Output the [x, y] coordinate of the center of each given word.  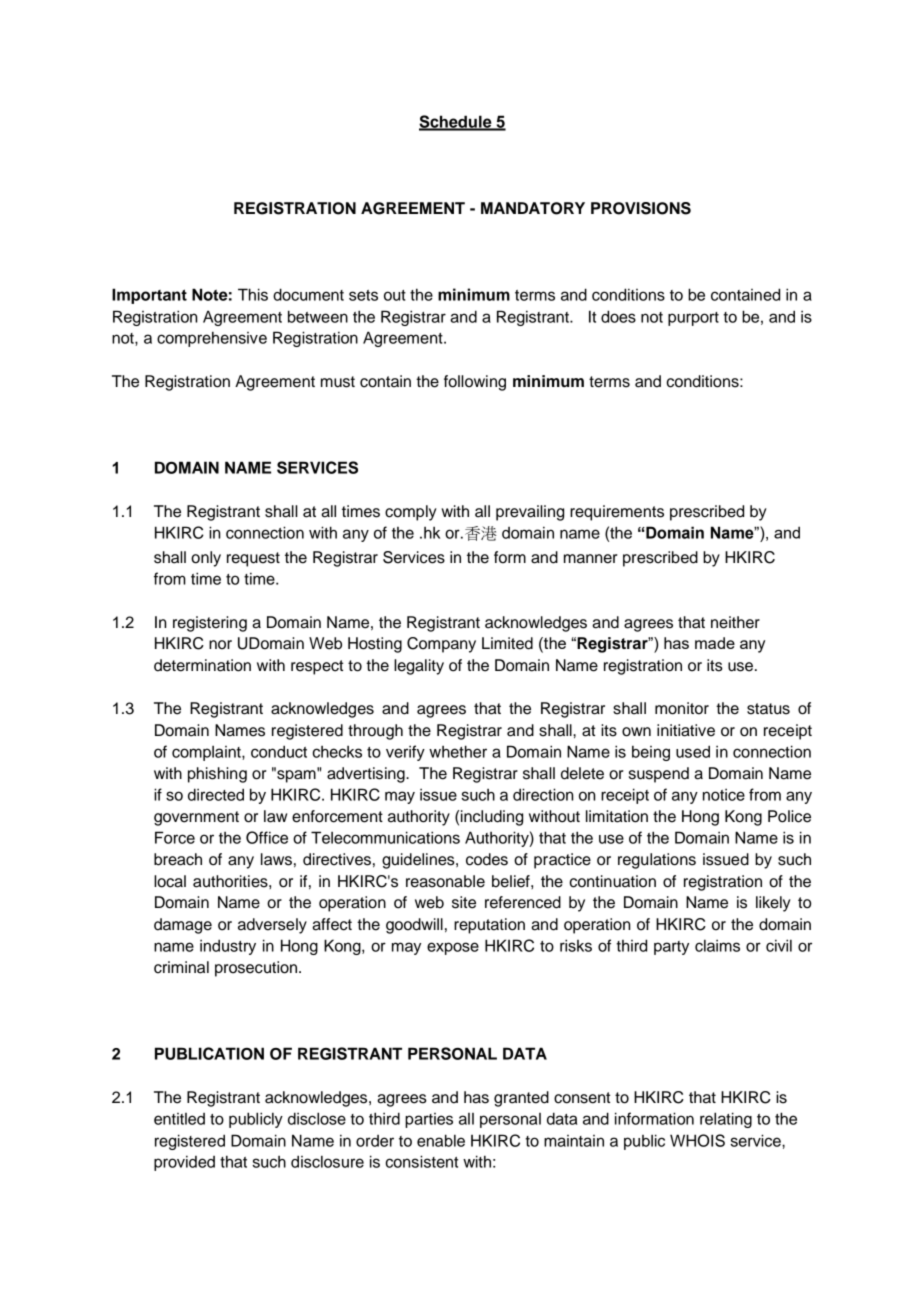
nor [220, 645]
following [475, 383]
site [464, 902]
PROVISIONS [641, 208]
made [715, 643]
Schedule [456, 122]
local [170, 881]
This [253, 294]
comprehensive [212, 339]
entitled [179, 1119]
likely [773, 904]
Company [441, 645]
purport [693, 319]
